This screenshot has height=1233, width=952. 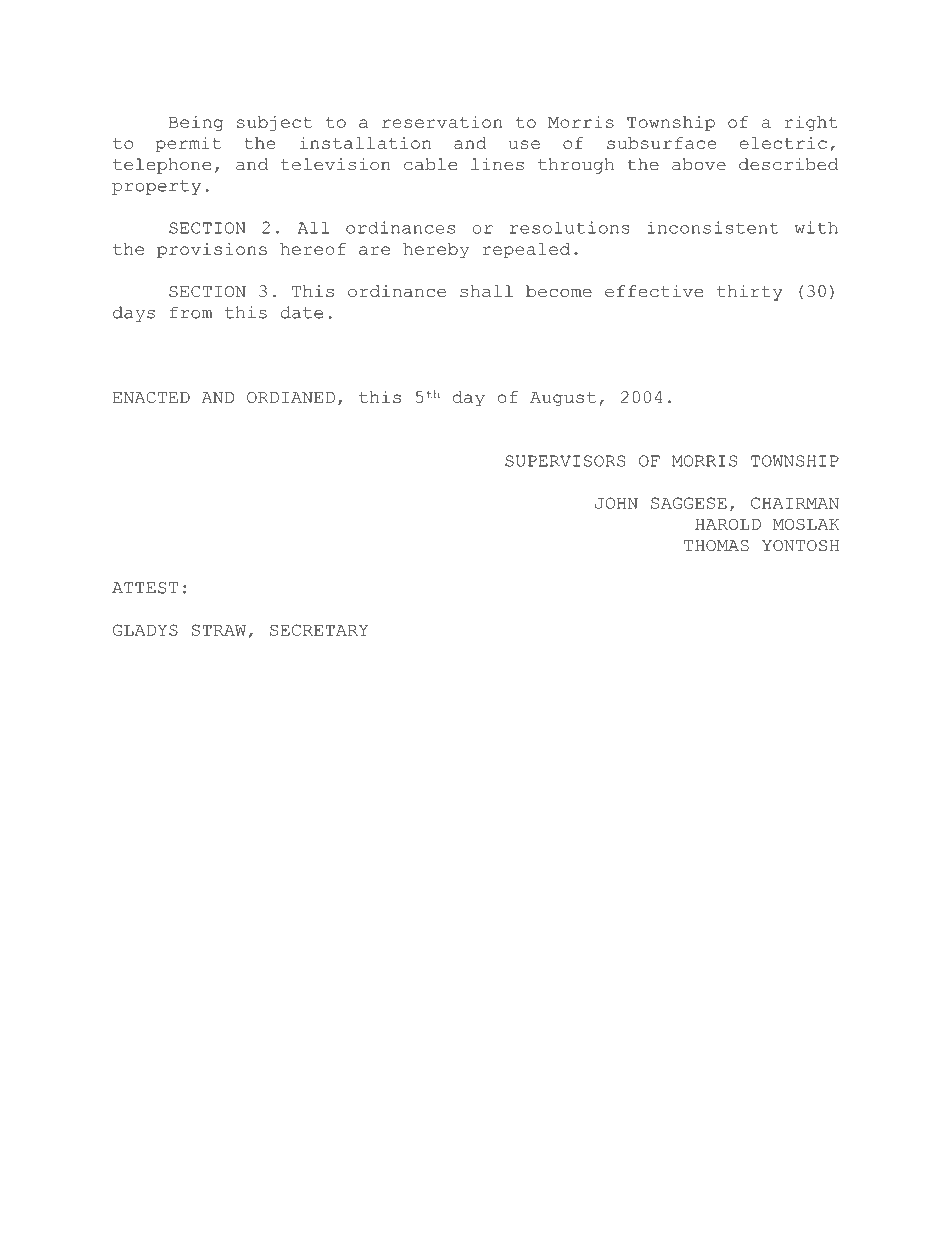 What do you see at coordinates (565, 461) in the screenshot?
I see `SUPERVISORS` at bounding box center [565, 461].
